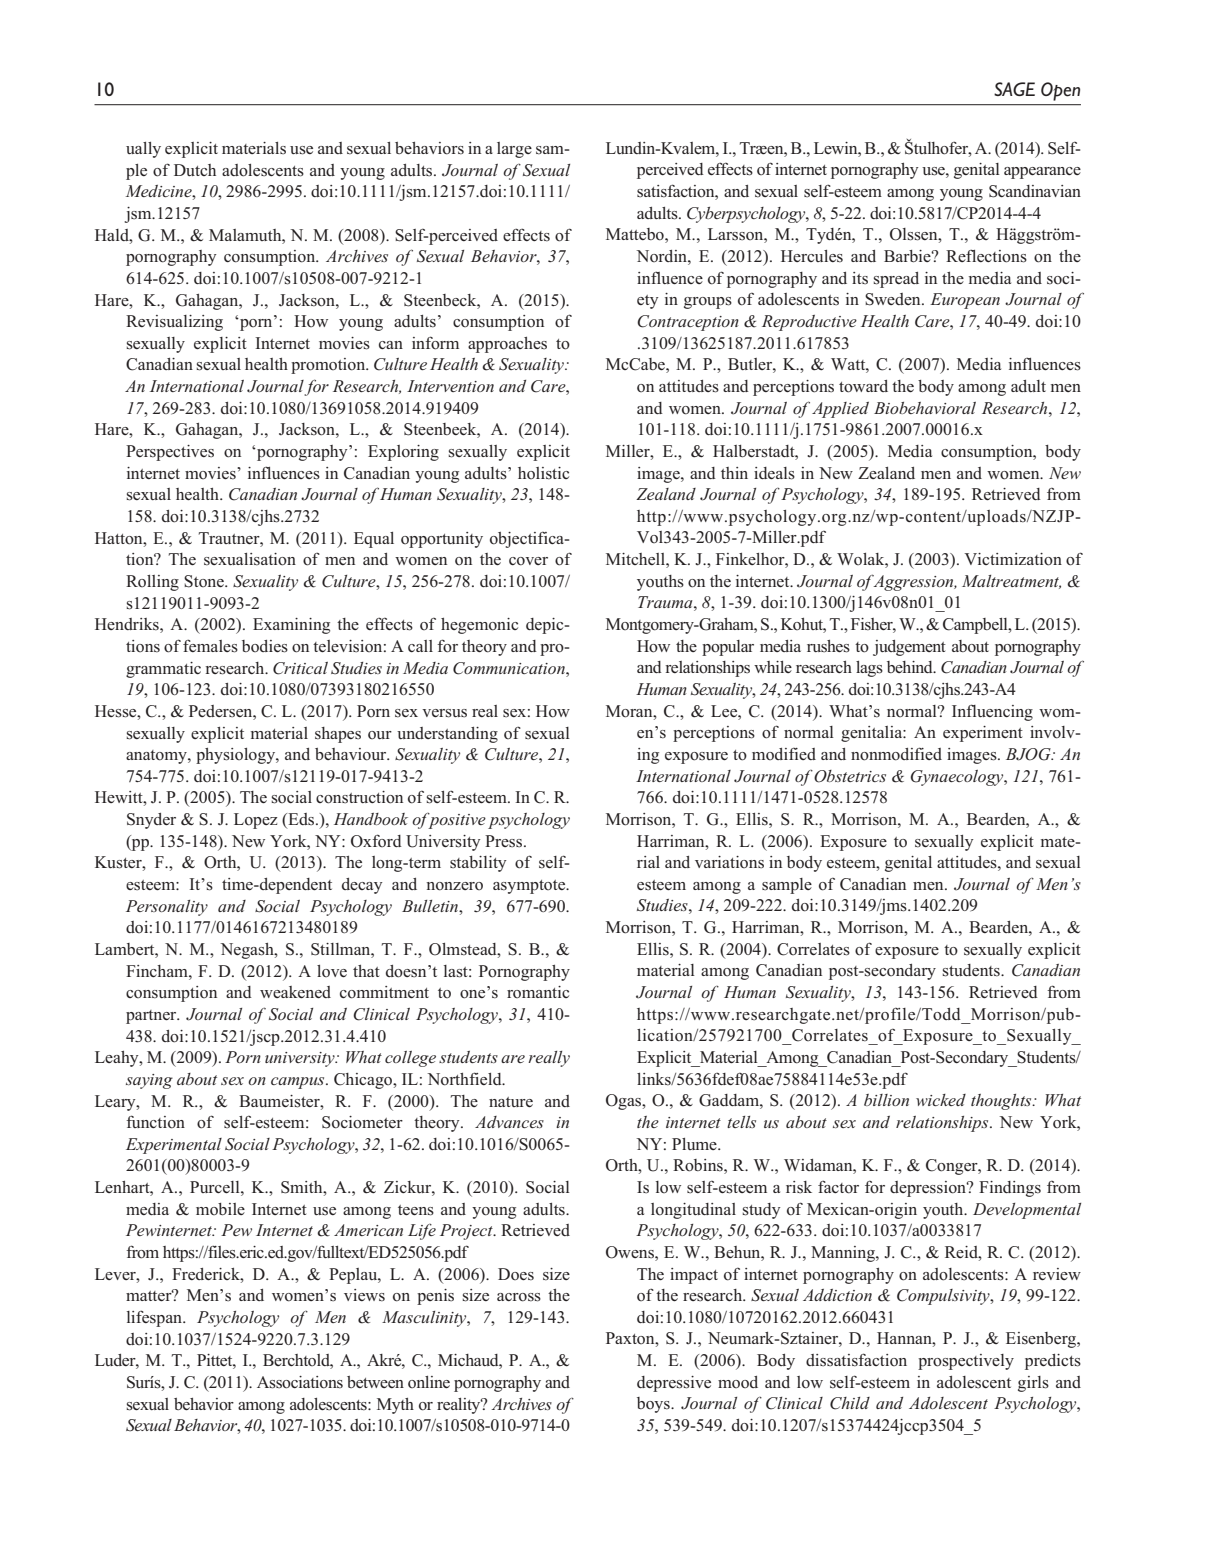  I want to click on between, so click(375, 1382).
